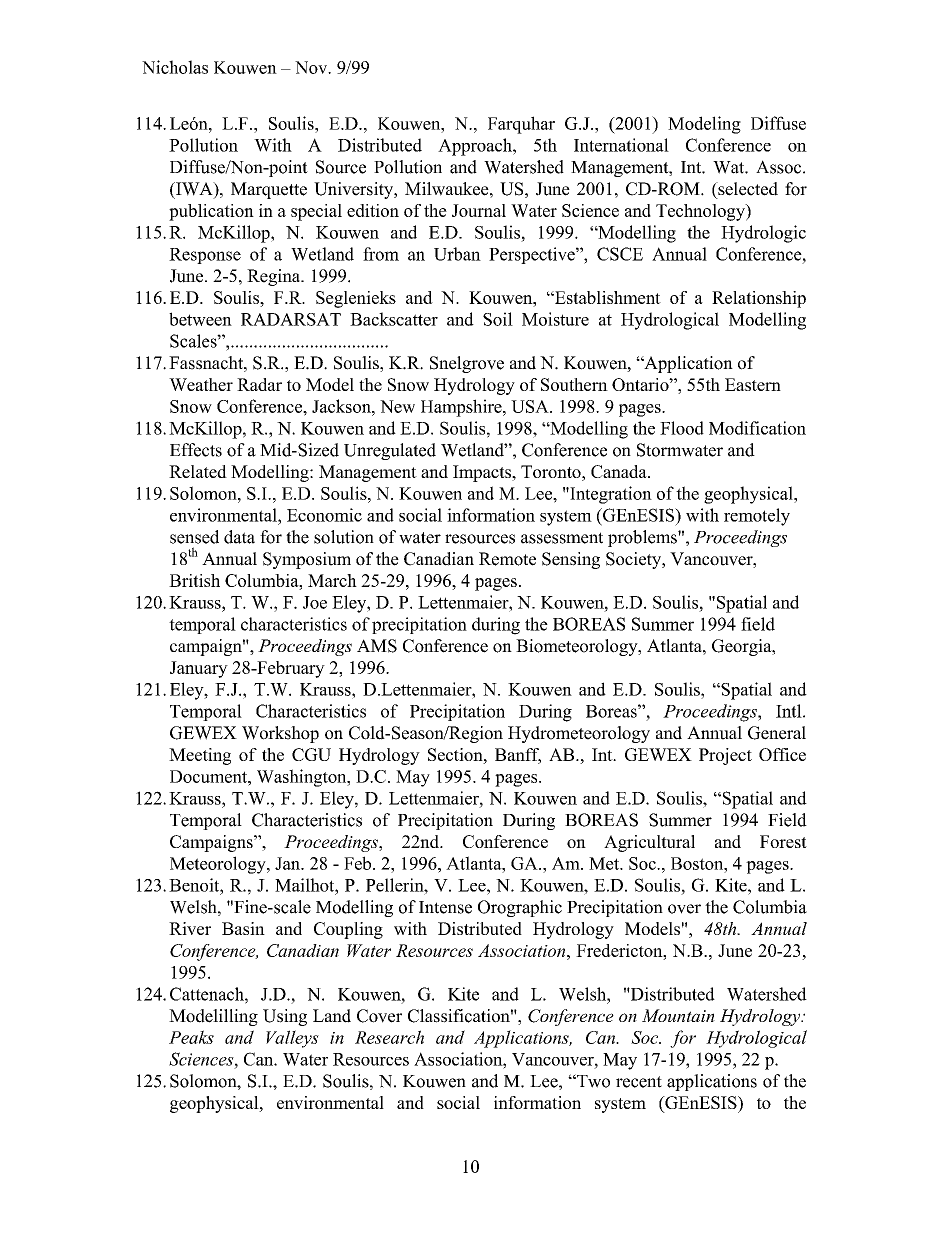  Describe the element at coordinates (389, 1037) in the screenshot. I see `Research` at that location.
